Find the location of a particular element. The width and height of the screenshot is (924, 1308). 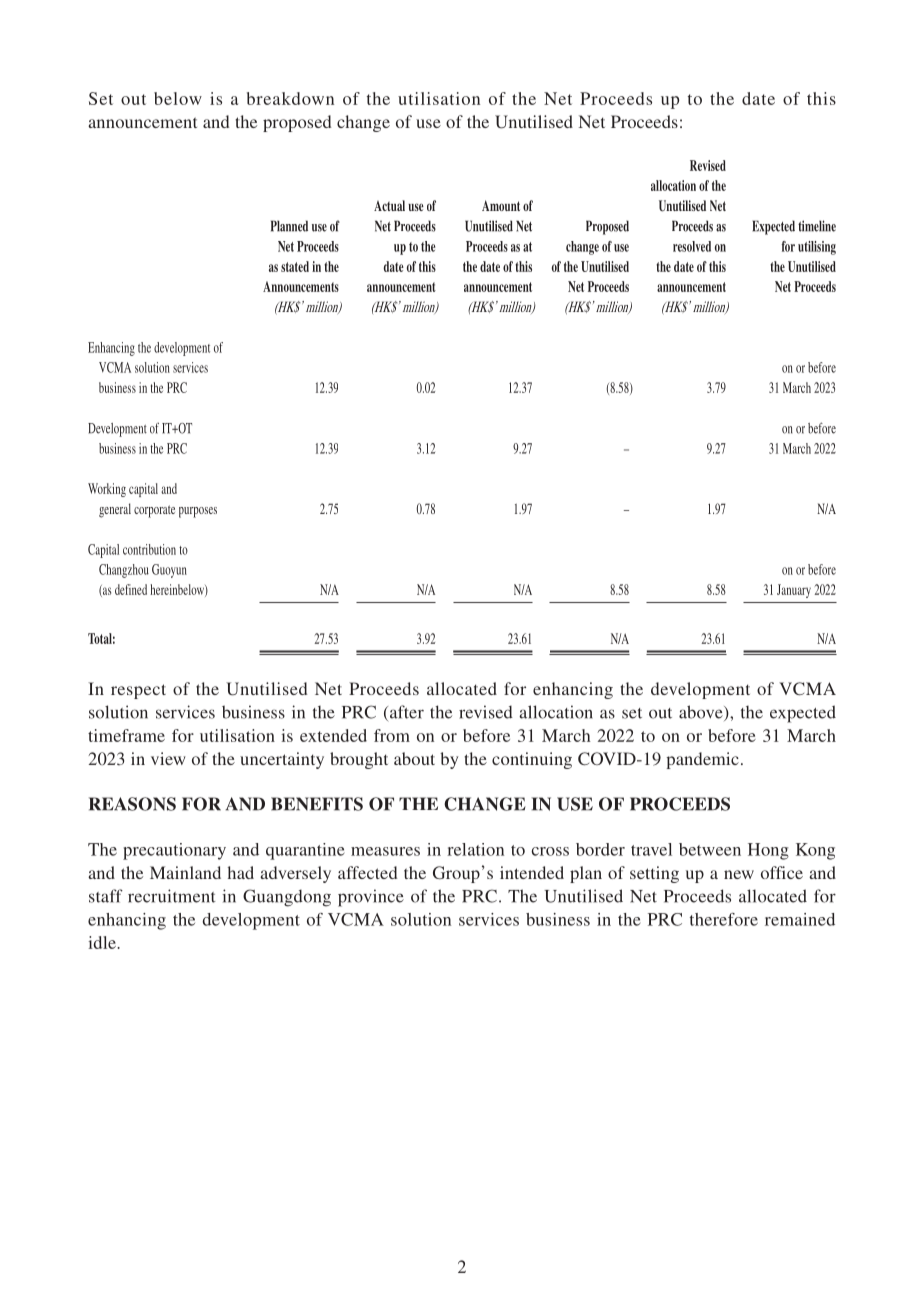

purposes is located at coordinates (198, 512).
